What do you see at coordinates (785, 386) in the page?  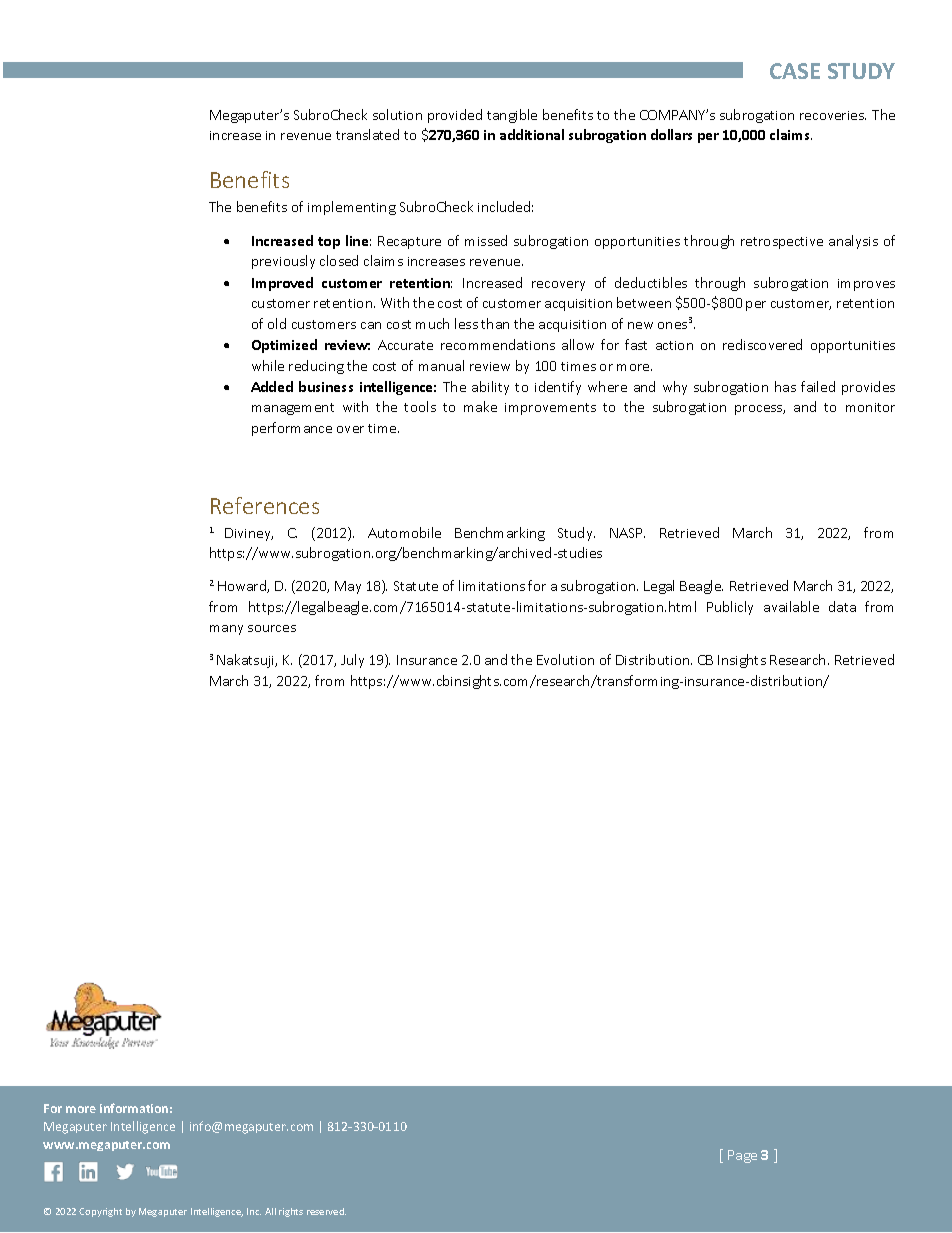 I see `has` at bounding box center [785, 386].
